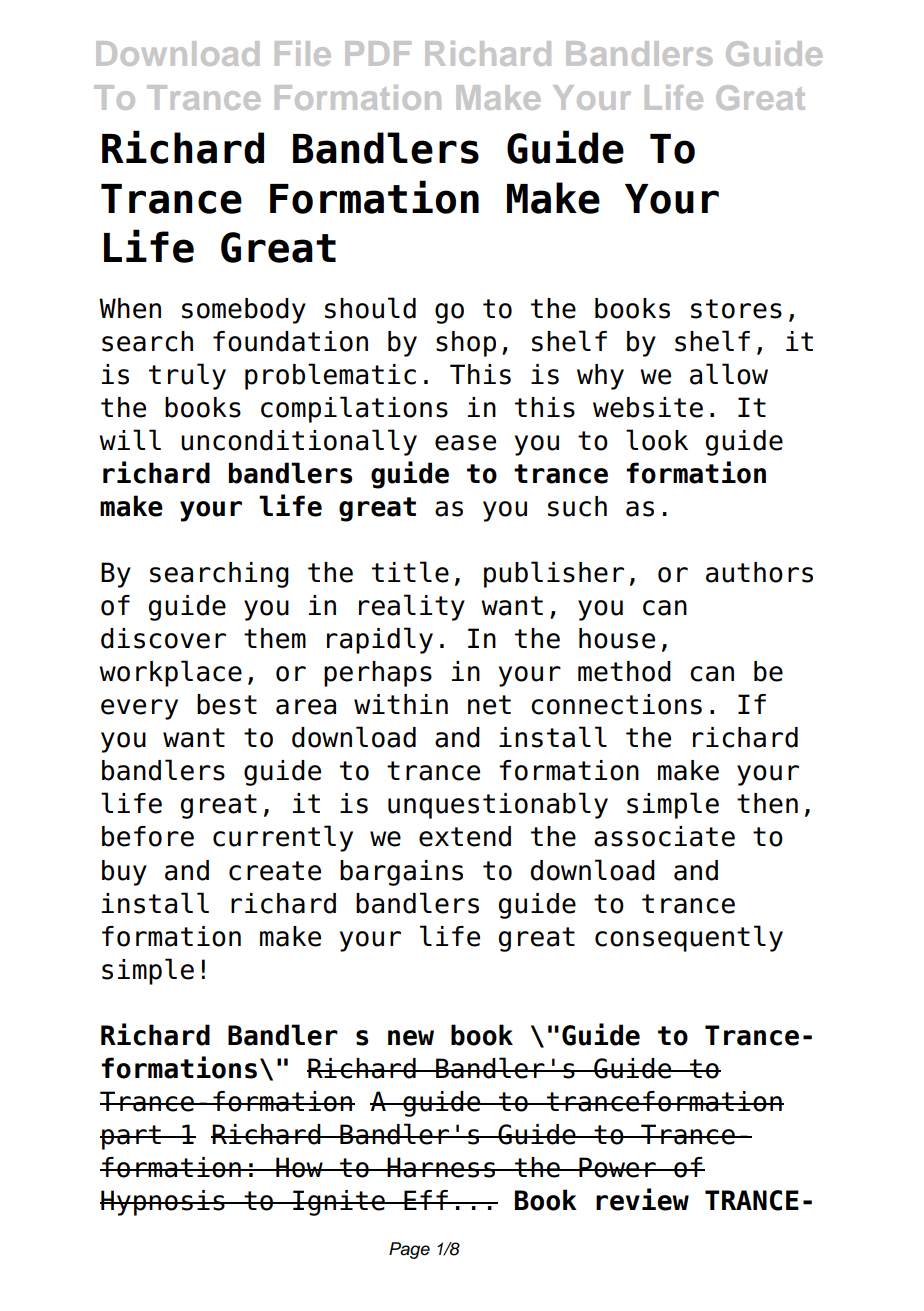 This image has width=924, height=1311. What do you see at coordinates (617, 638) in the image?
I see `house` at bounding box center [617, 638].
